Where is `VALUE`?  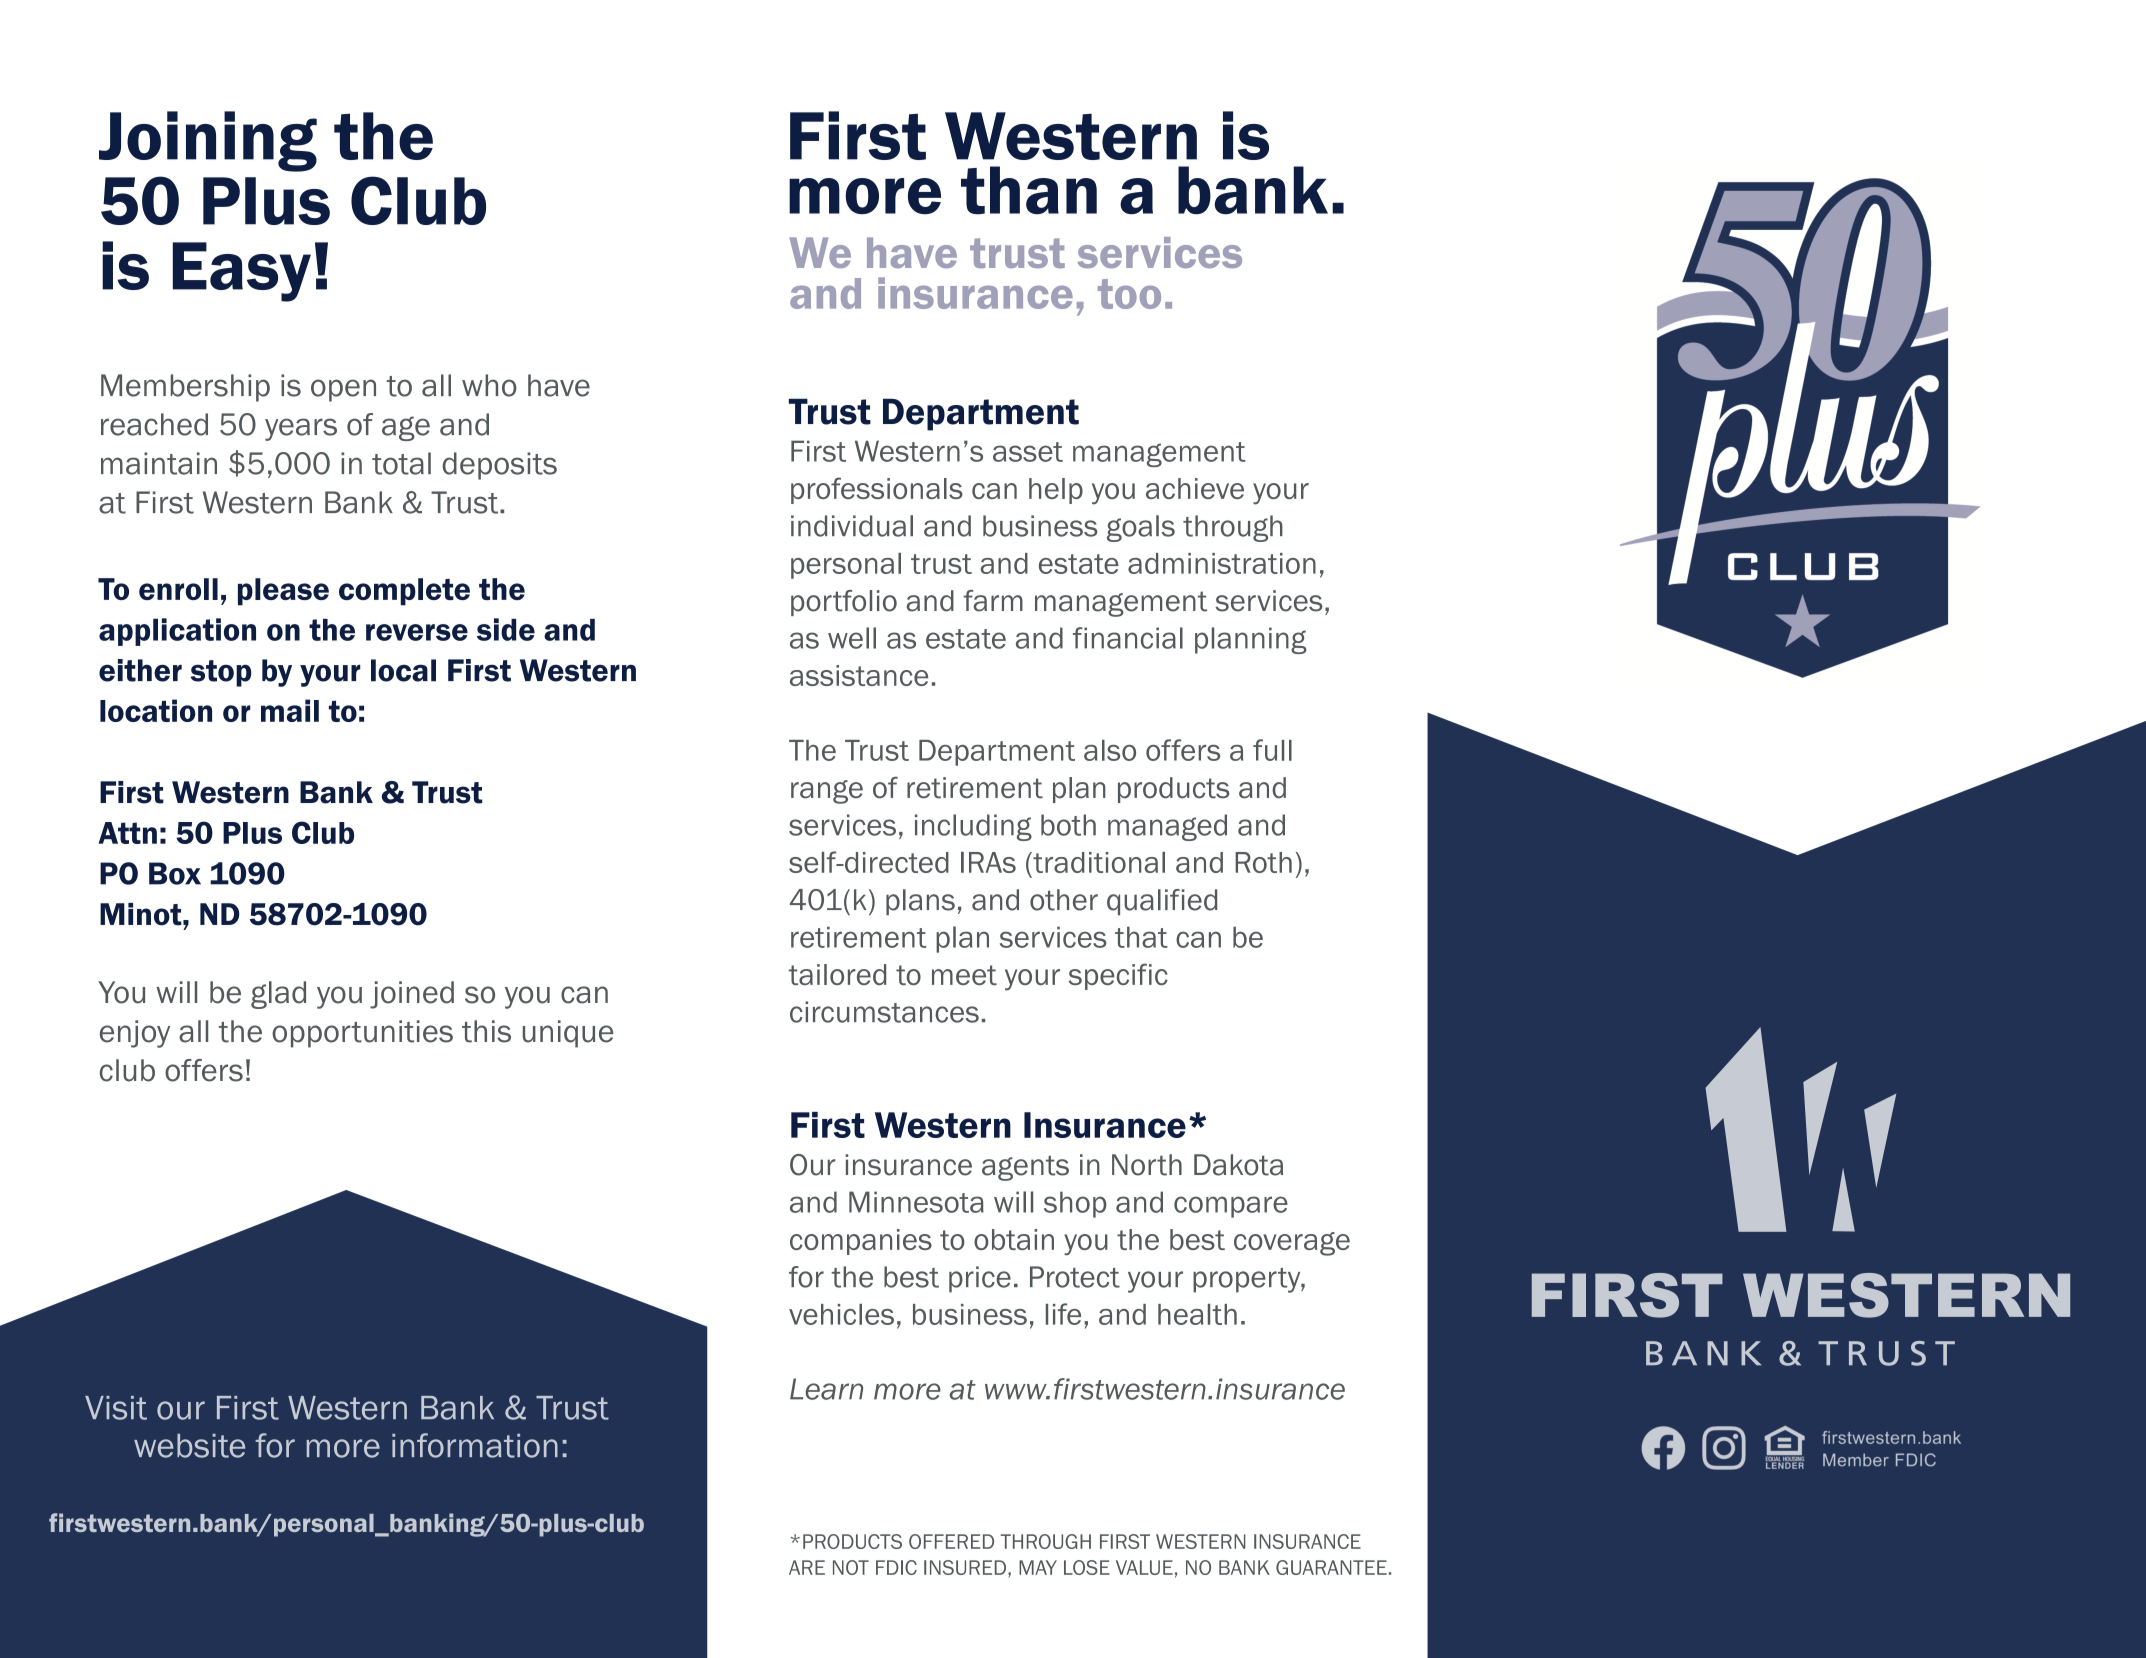
VALUE is located at coordinates (1144, 1567).
